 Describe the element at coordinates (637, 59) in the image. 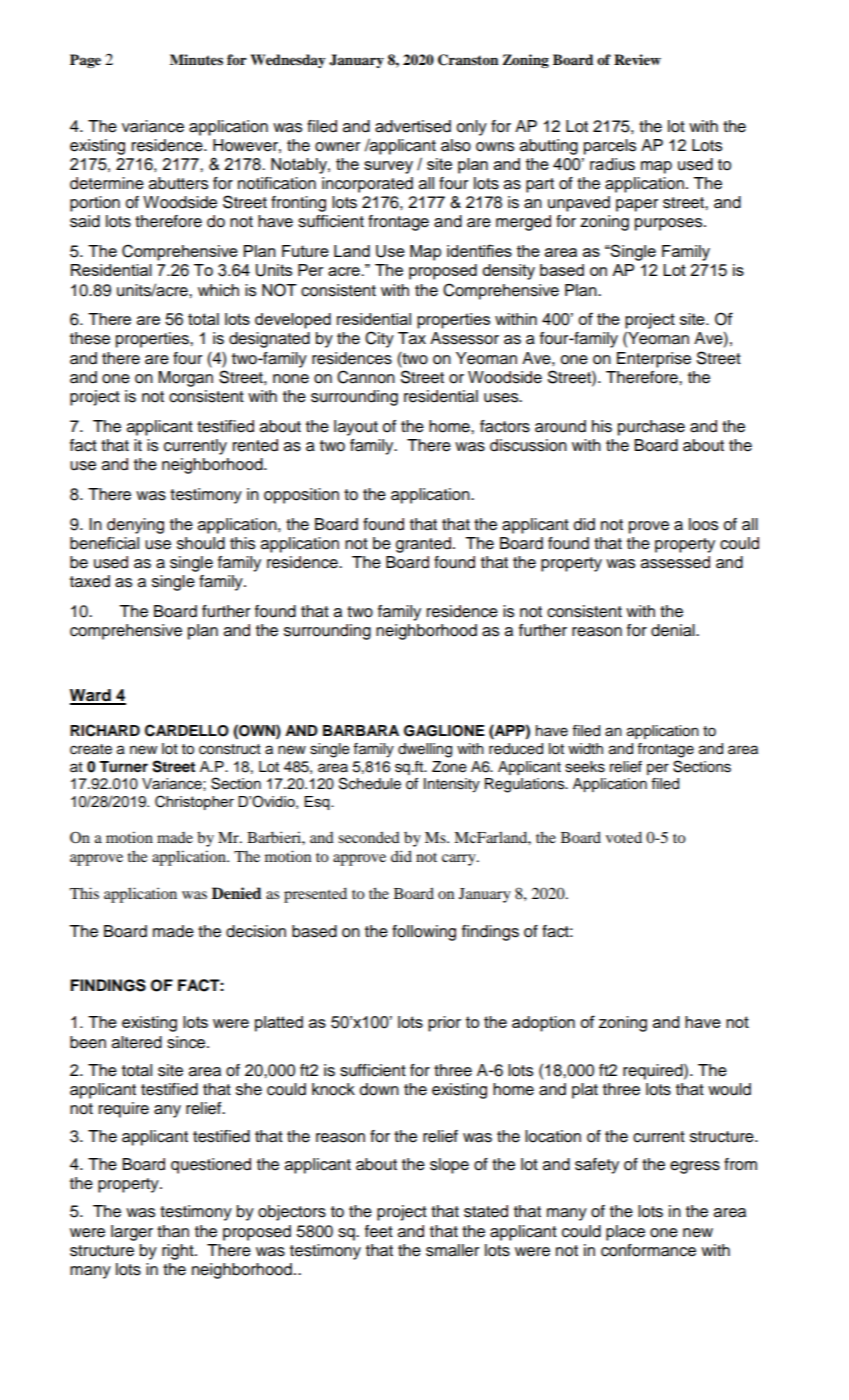

I see `Review` at that location.
